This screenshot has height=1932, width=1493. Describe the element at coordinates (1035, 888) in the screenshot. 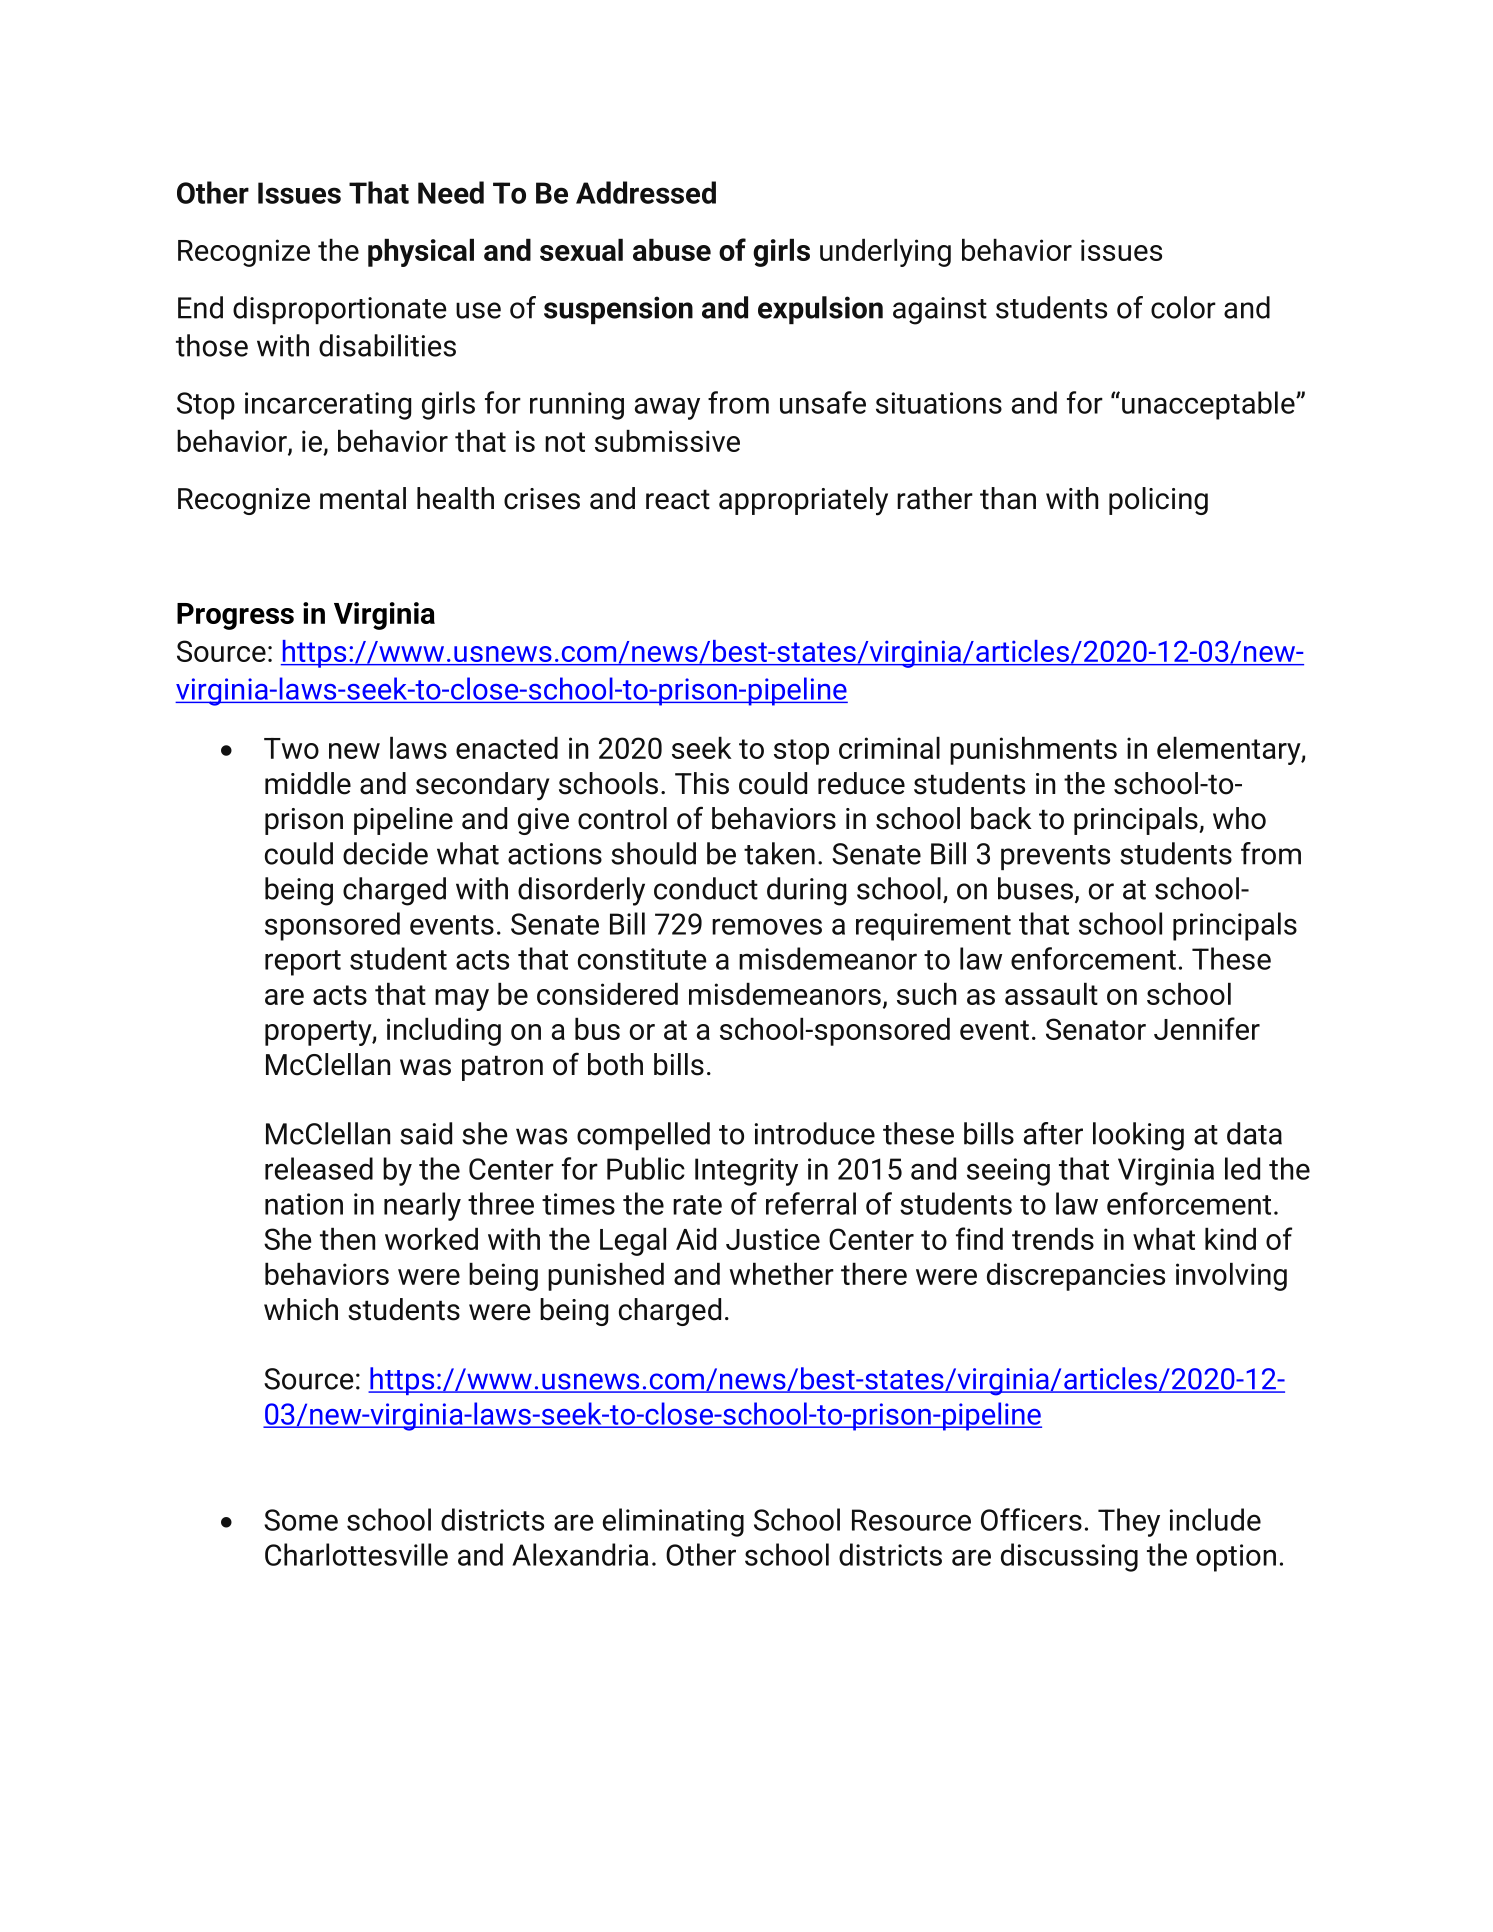

I see `buses` at that location.
